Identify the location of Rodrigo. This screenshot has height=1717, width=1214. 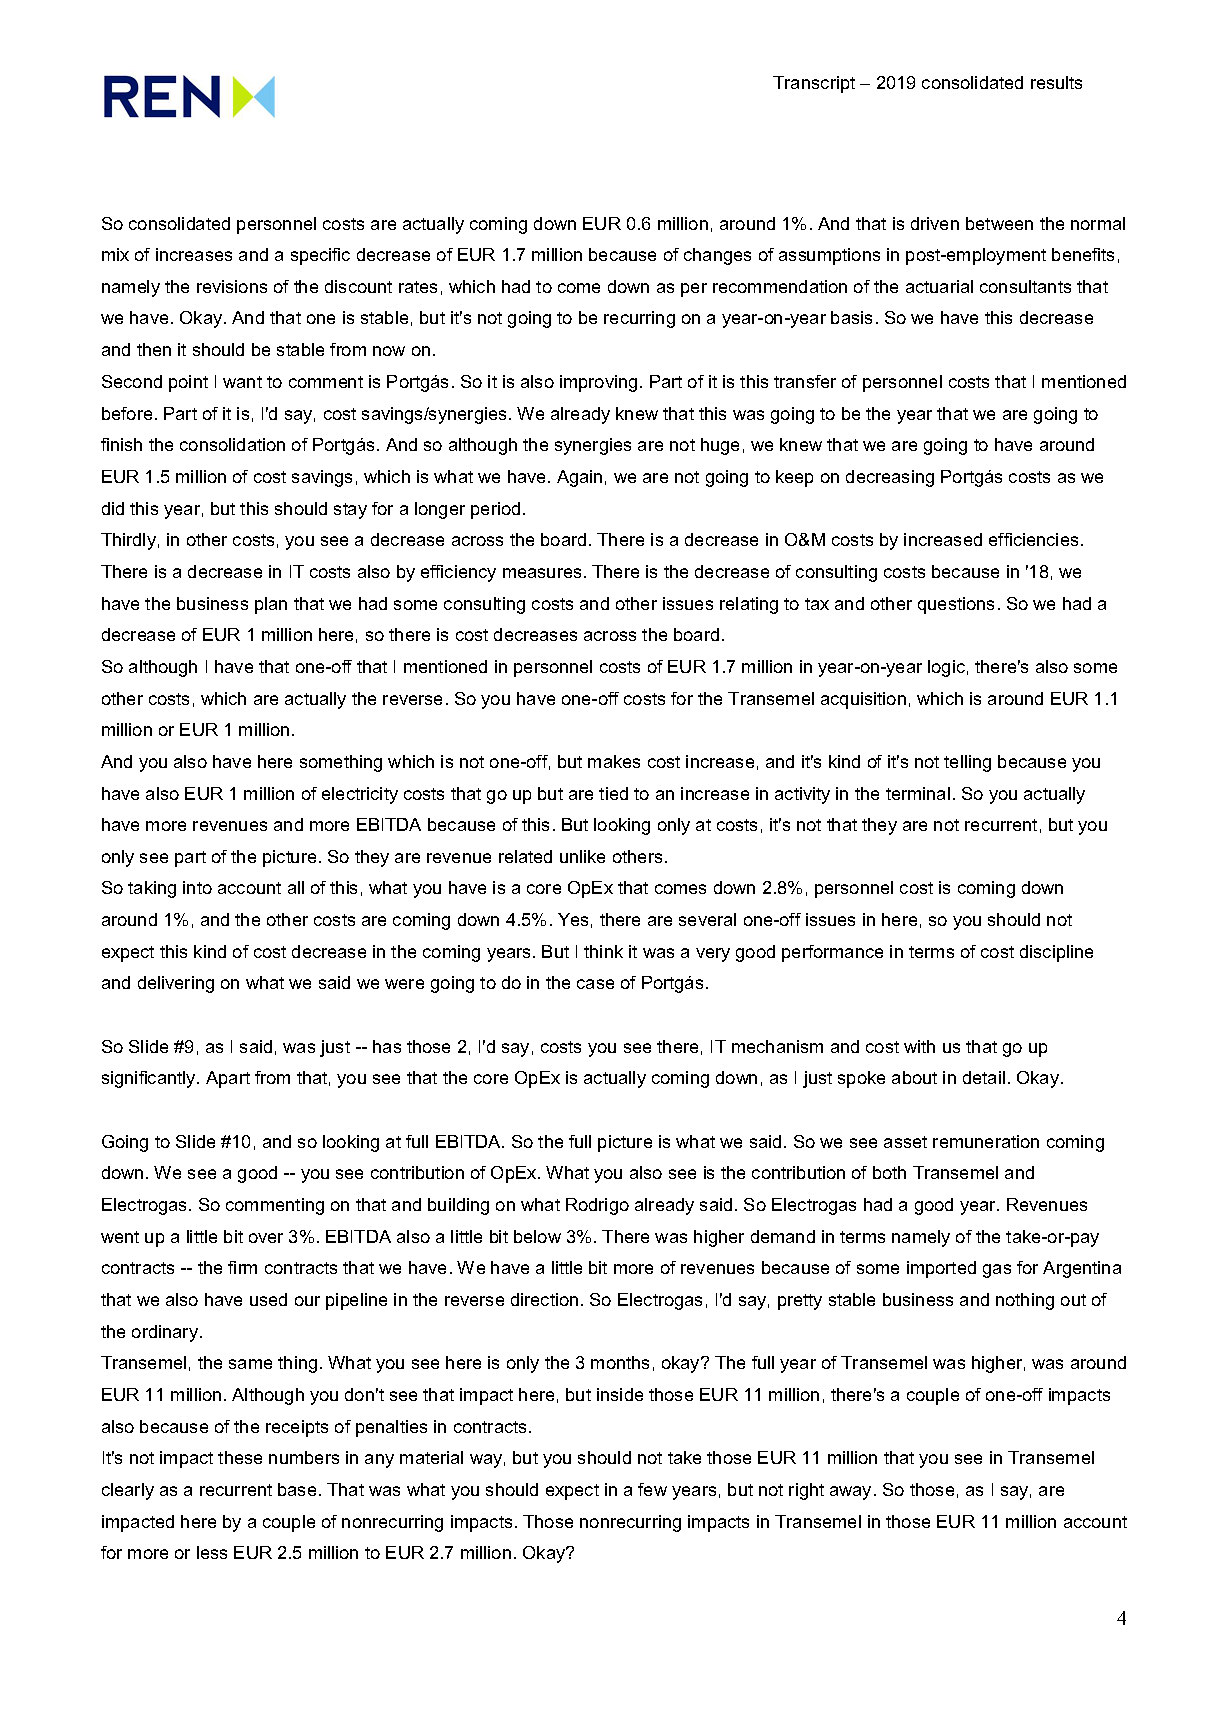
(597, 1206).
